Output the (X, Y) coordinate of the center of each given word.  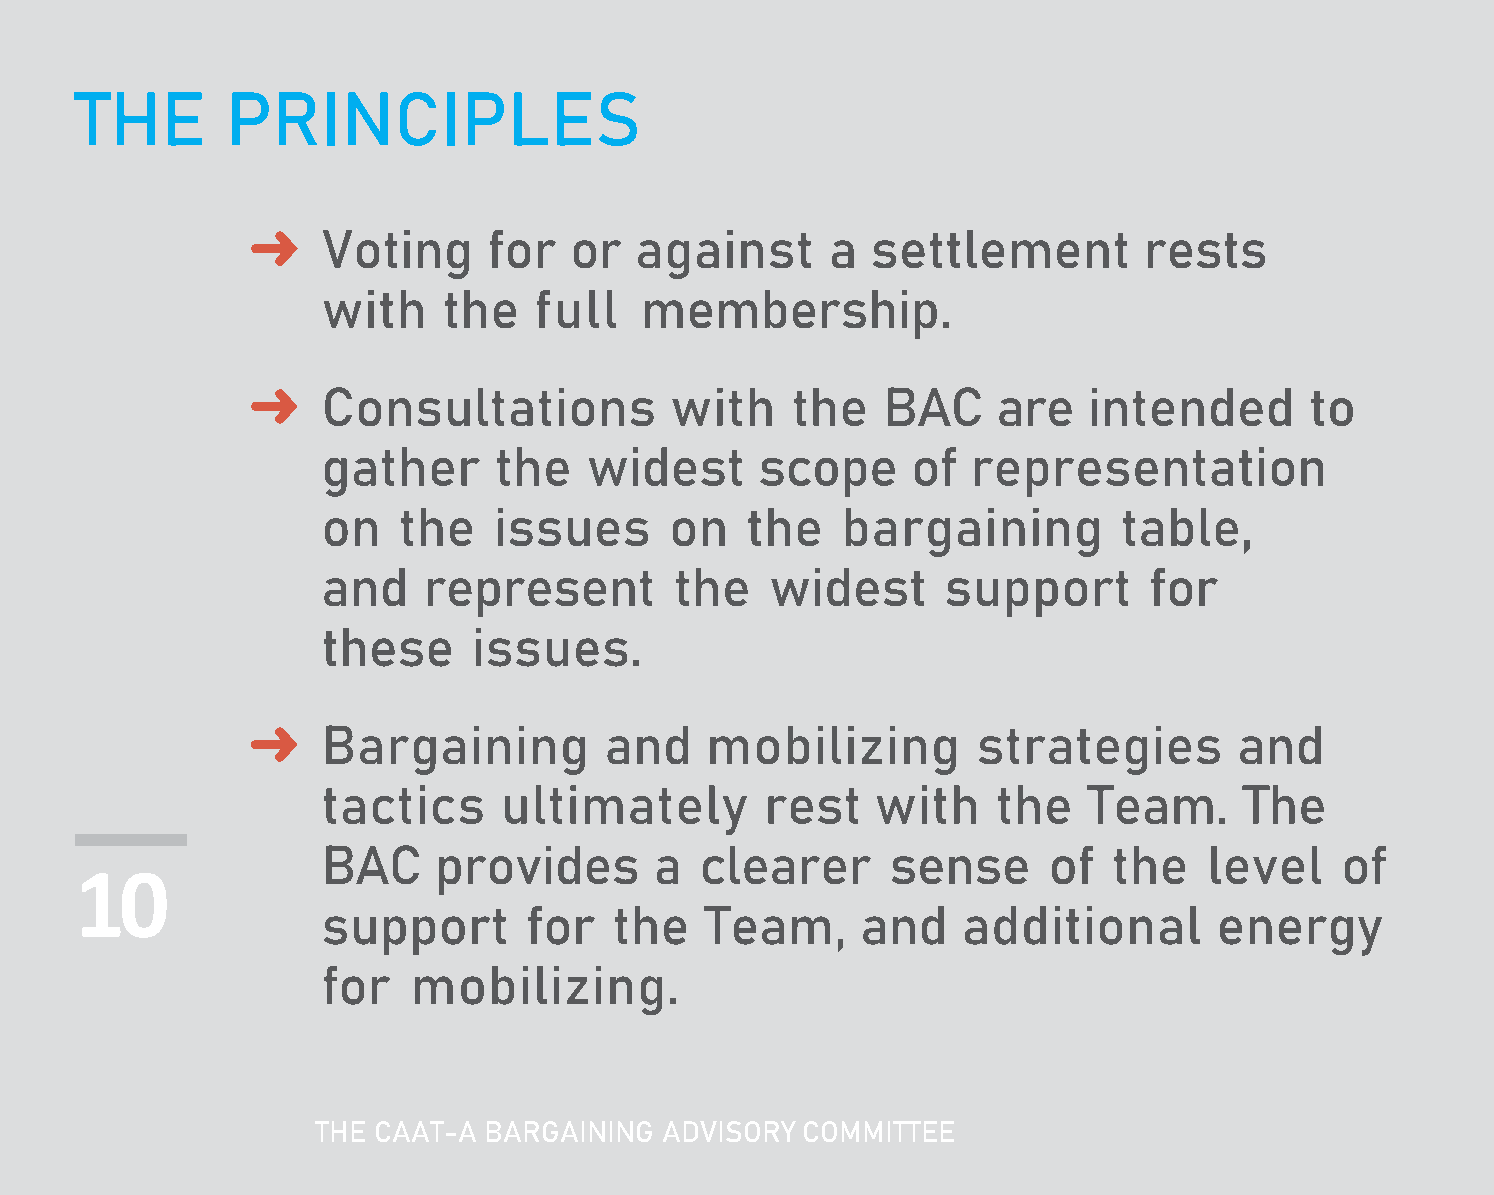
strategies (1099, 750)
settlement (1000, 249)
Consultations (489, 406)
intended (1191, 407)
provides (538, 870)
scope (827, 477)
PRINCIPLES (434, 119)
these (387, 647)
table (1180, 527)
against (724, 254)
